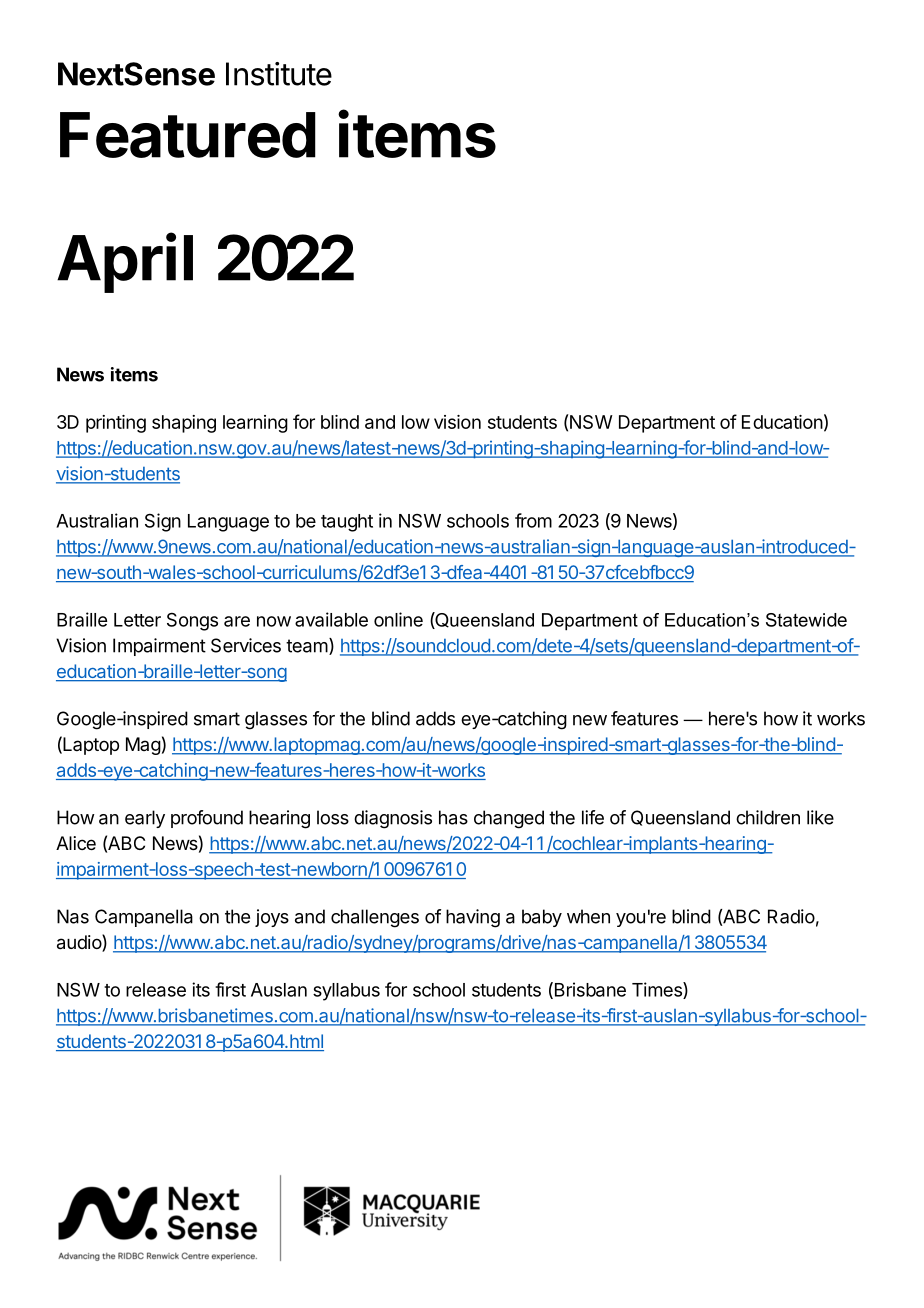  What do you see at coordinates (533, 520) in the screenshot?
I see `from` at bounding box center [533, 520].
